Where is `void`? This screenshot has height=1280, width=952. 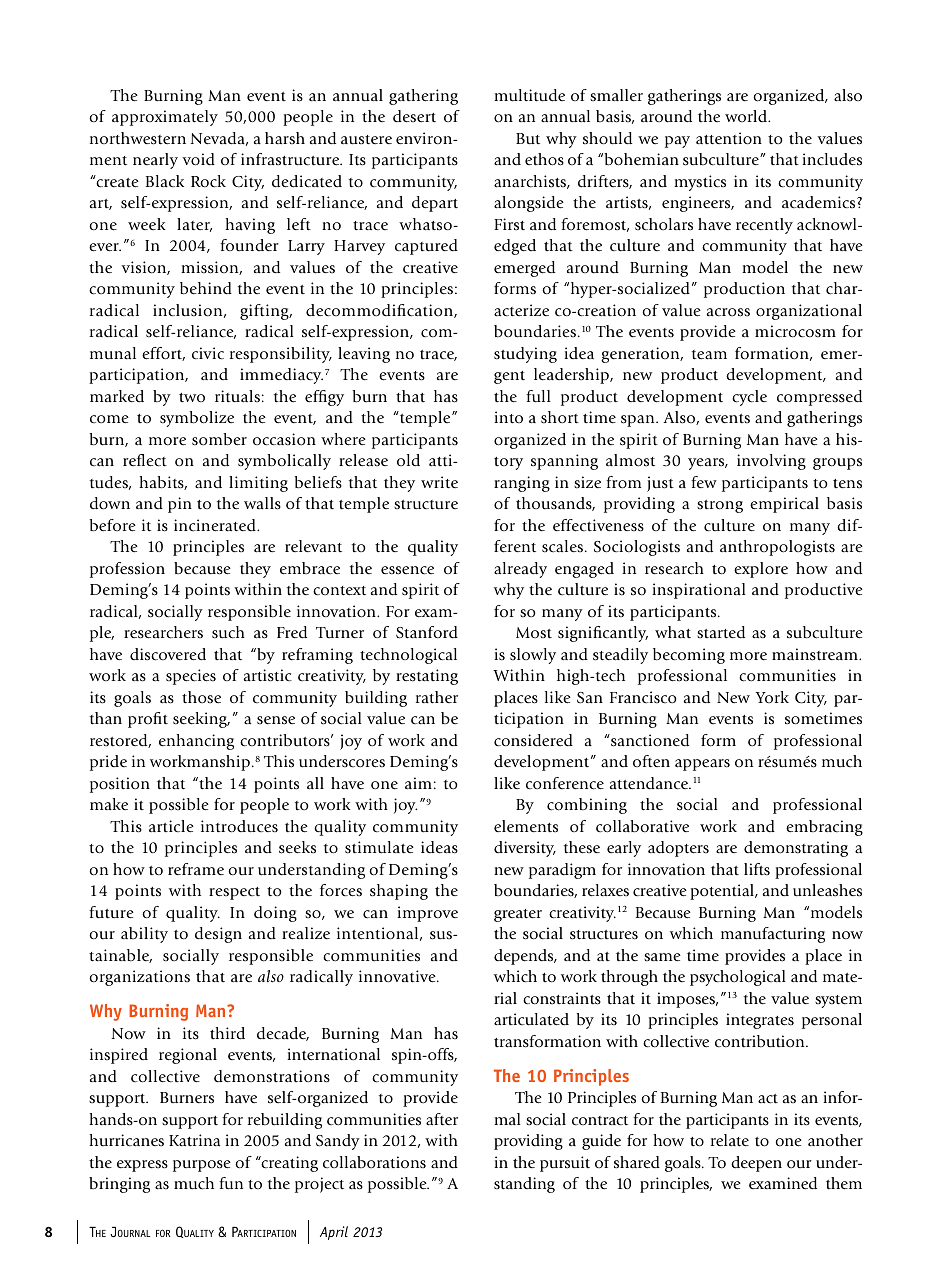 void is located at coordinates (198, 159).
